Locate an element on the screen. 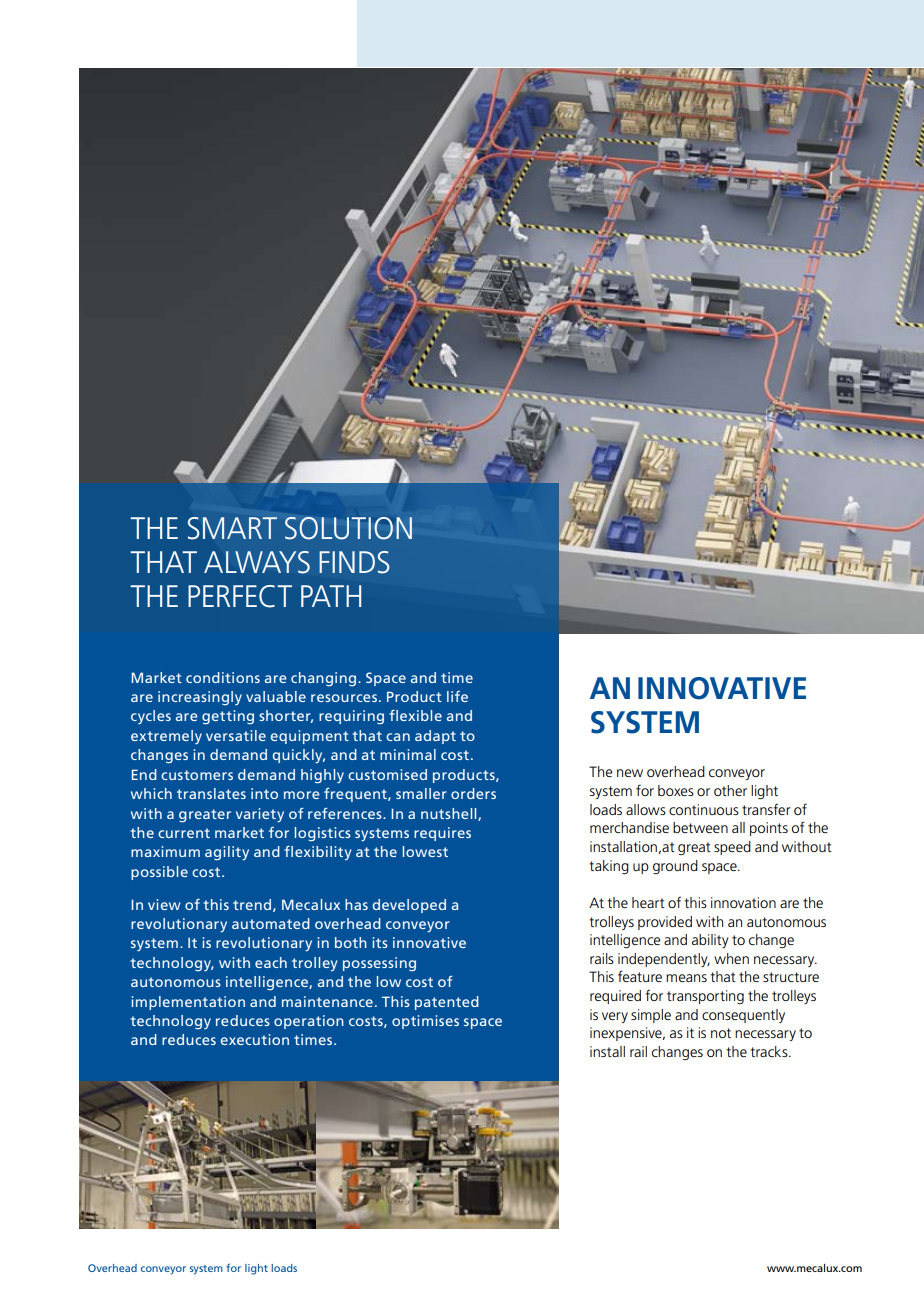 The height and width of the screenshot is (1308, 924). optimises is located at coordinates (425, 1022).
